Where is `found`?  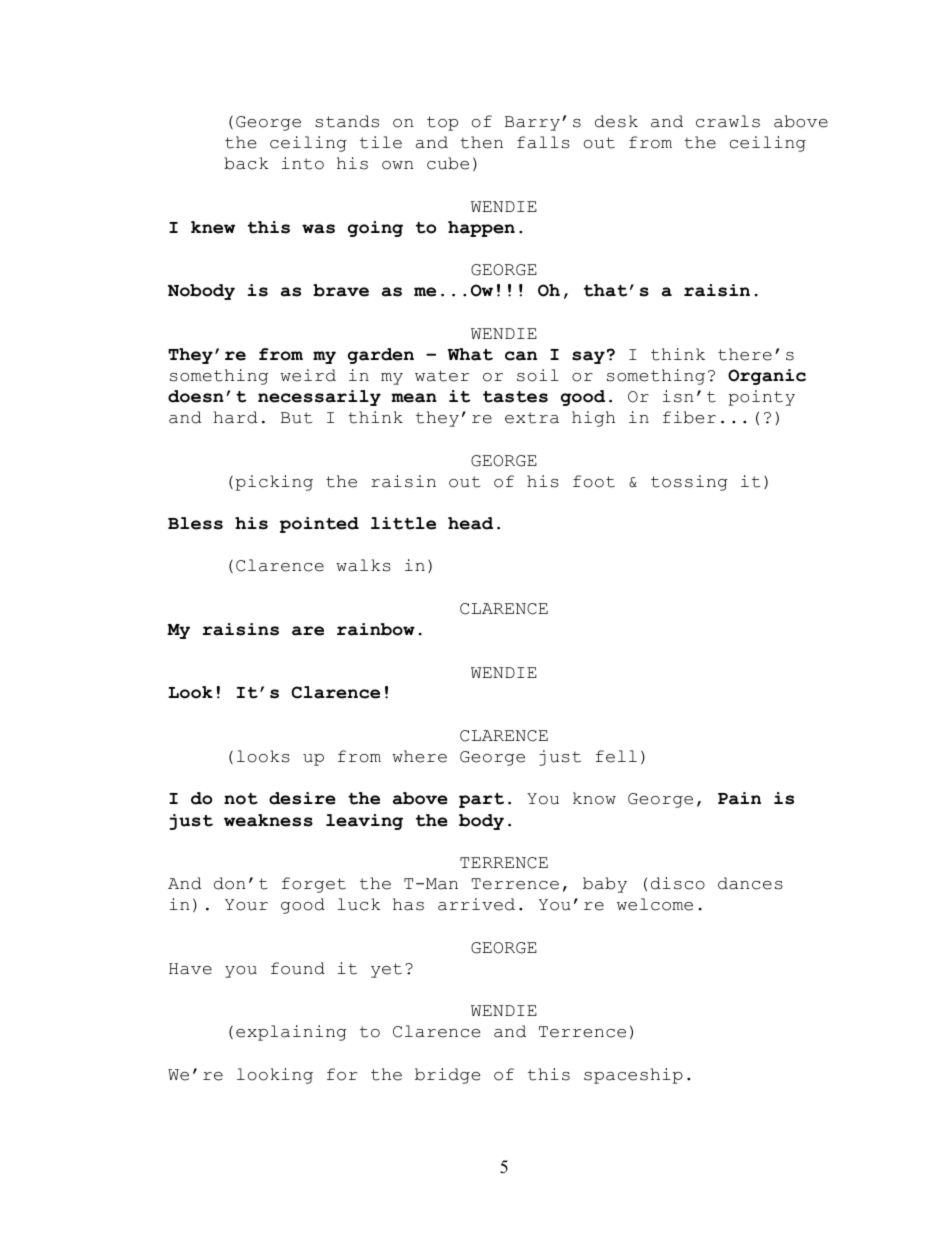 found is located at coordinates (298, 968).
